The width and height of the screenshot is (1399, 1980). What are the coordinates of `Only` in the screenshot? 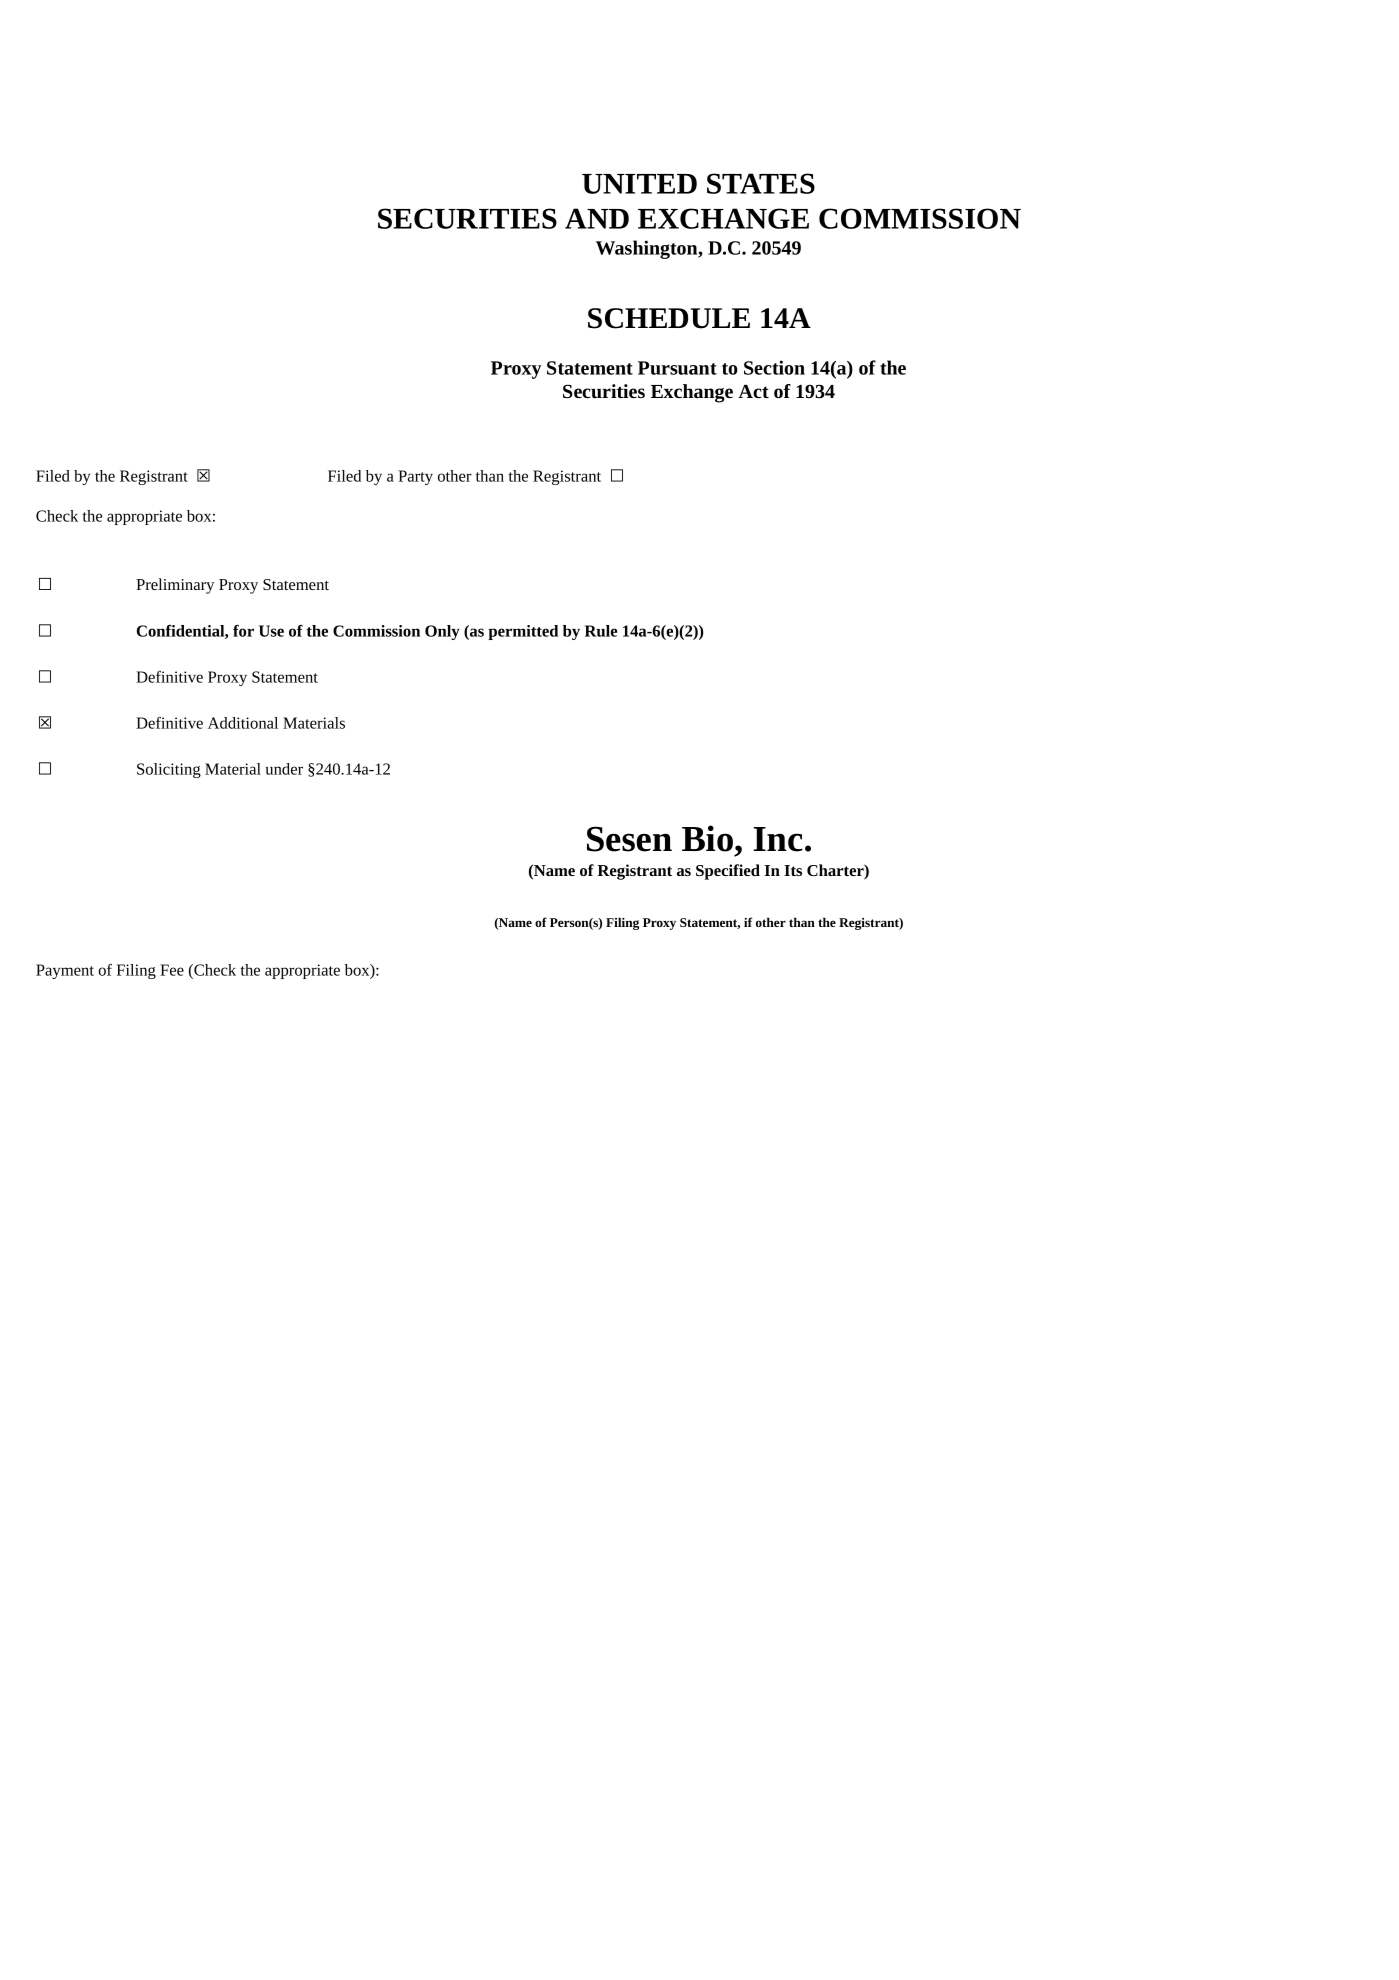 It's located at (442, 632).
